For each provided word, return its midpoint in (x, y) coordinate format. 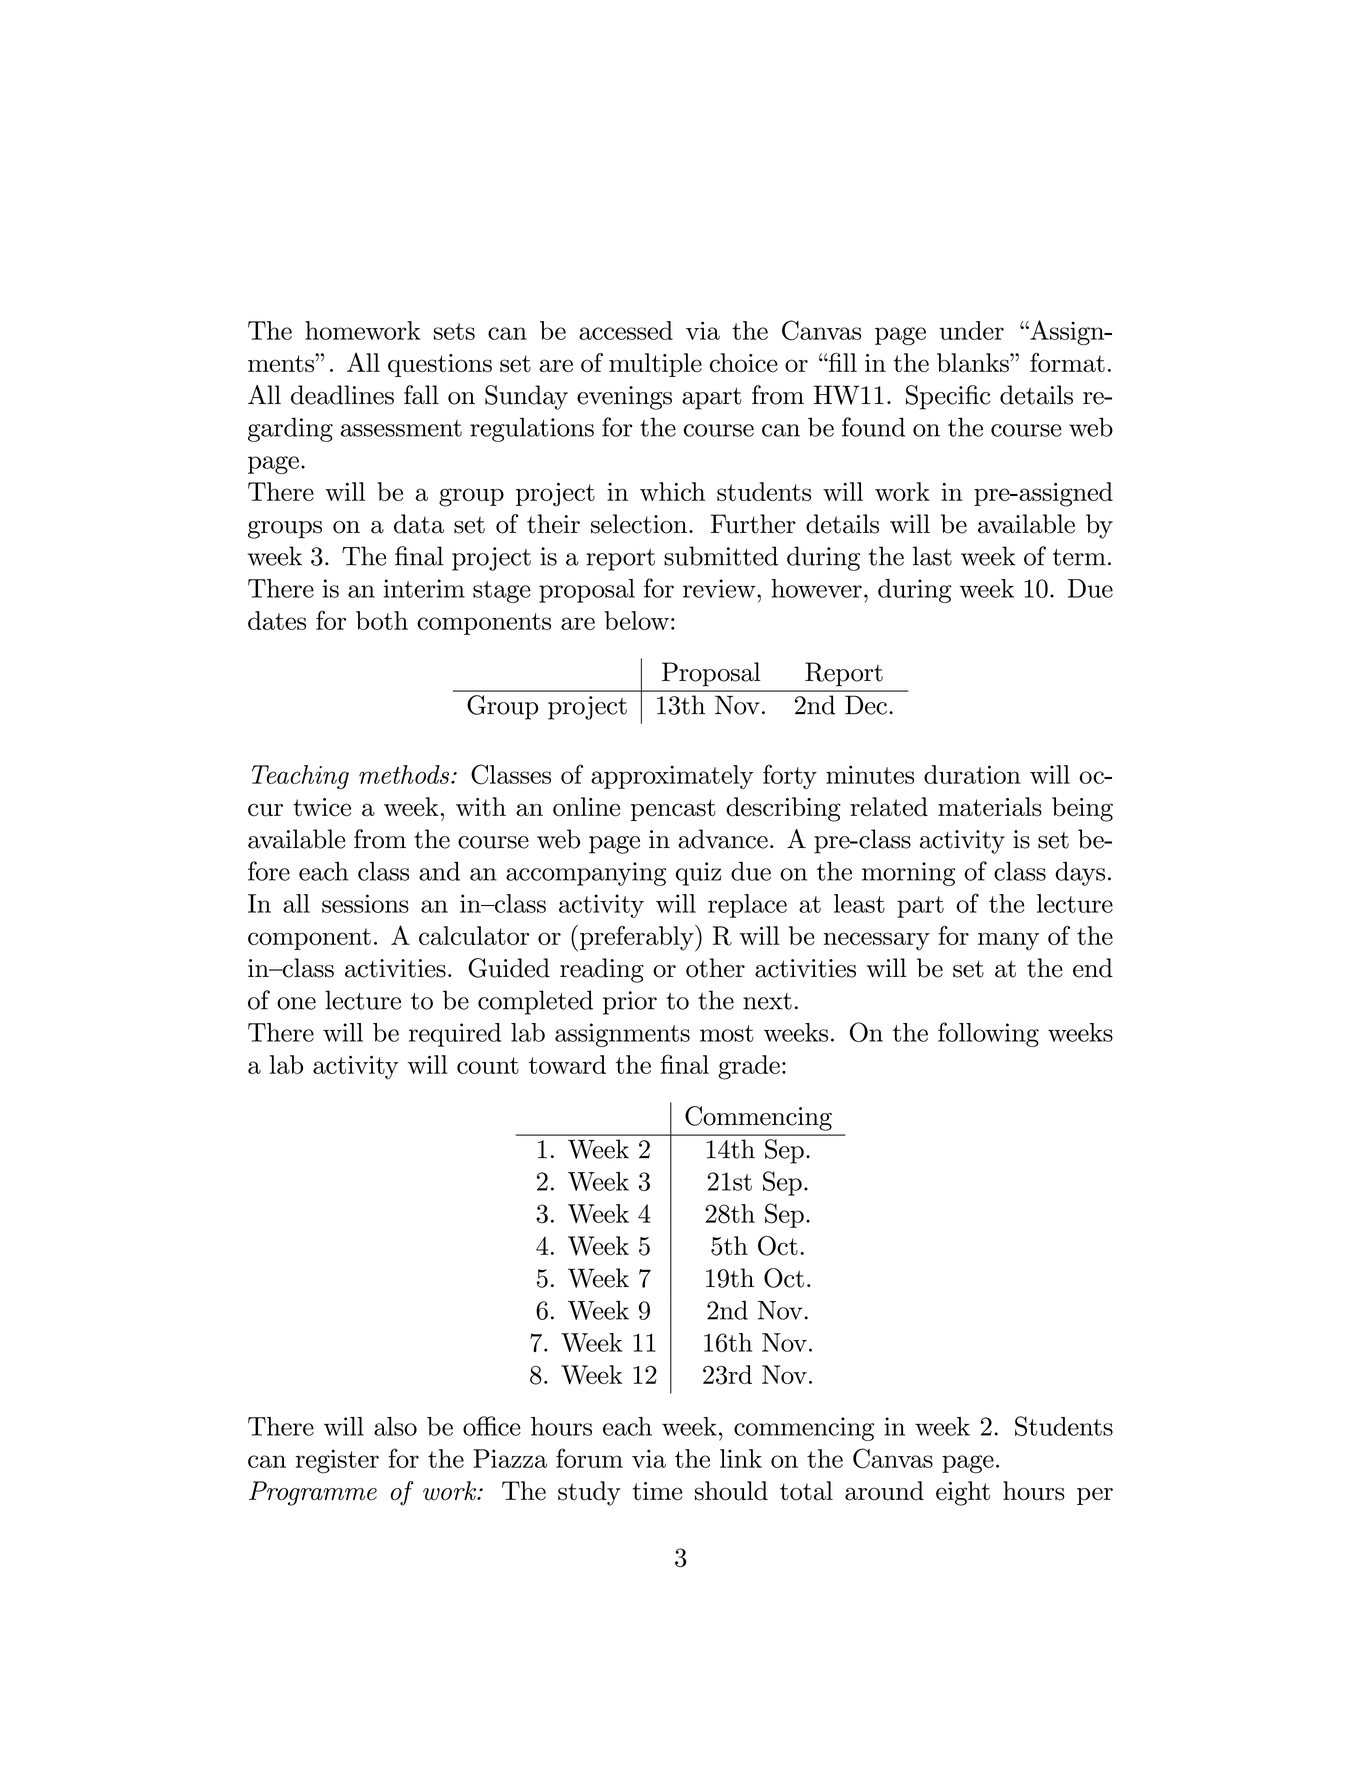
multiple (655, 365)
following (988, 1034)
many (1008, 941)
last (932, 556)
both (382, 620)
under (971, 330)
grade (749, 1067)
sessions (365, 903)
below (636, 620)
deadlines (342, 395)
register (337, 1461)
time (657, 1491)
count (488, 1065)
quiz (698, 874)
